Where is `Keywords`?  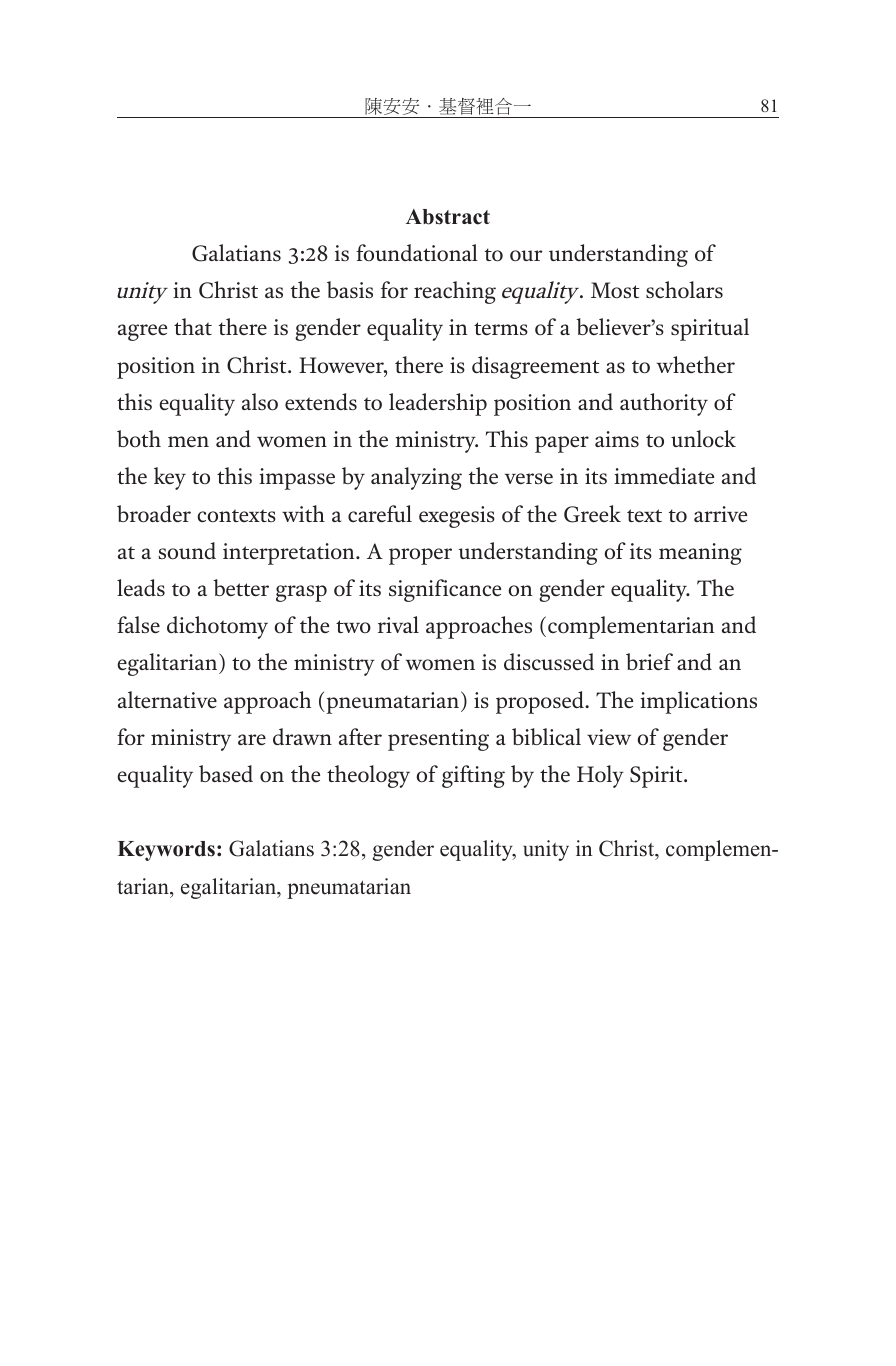 Keywords is located at coordinates (166, 851).
